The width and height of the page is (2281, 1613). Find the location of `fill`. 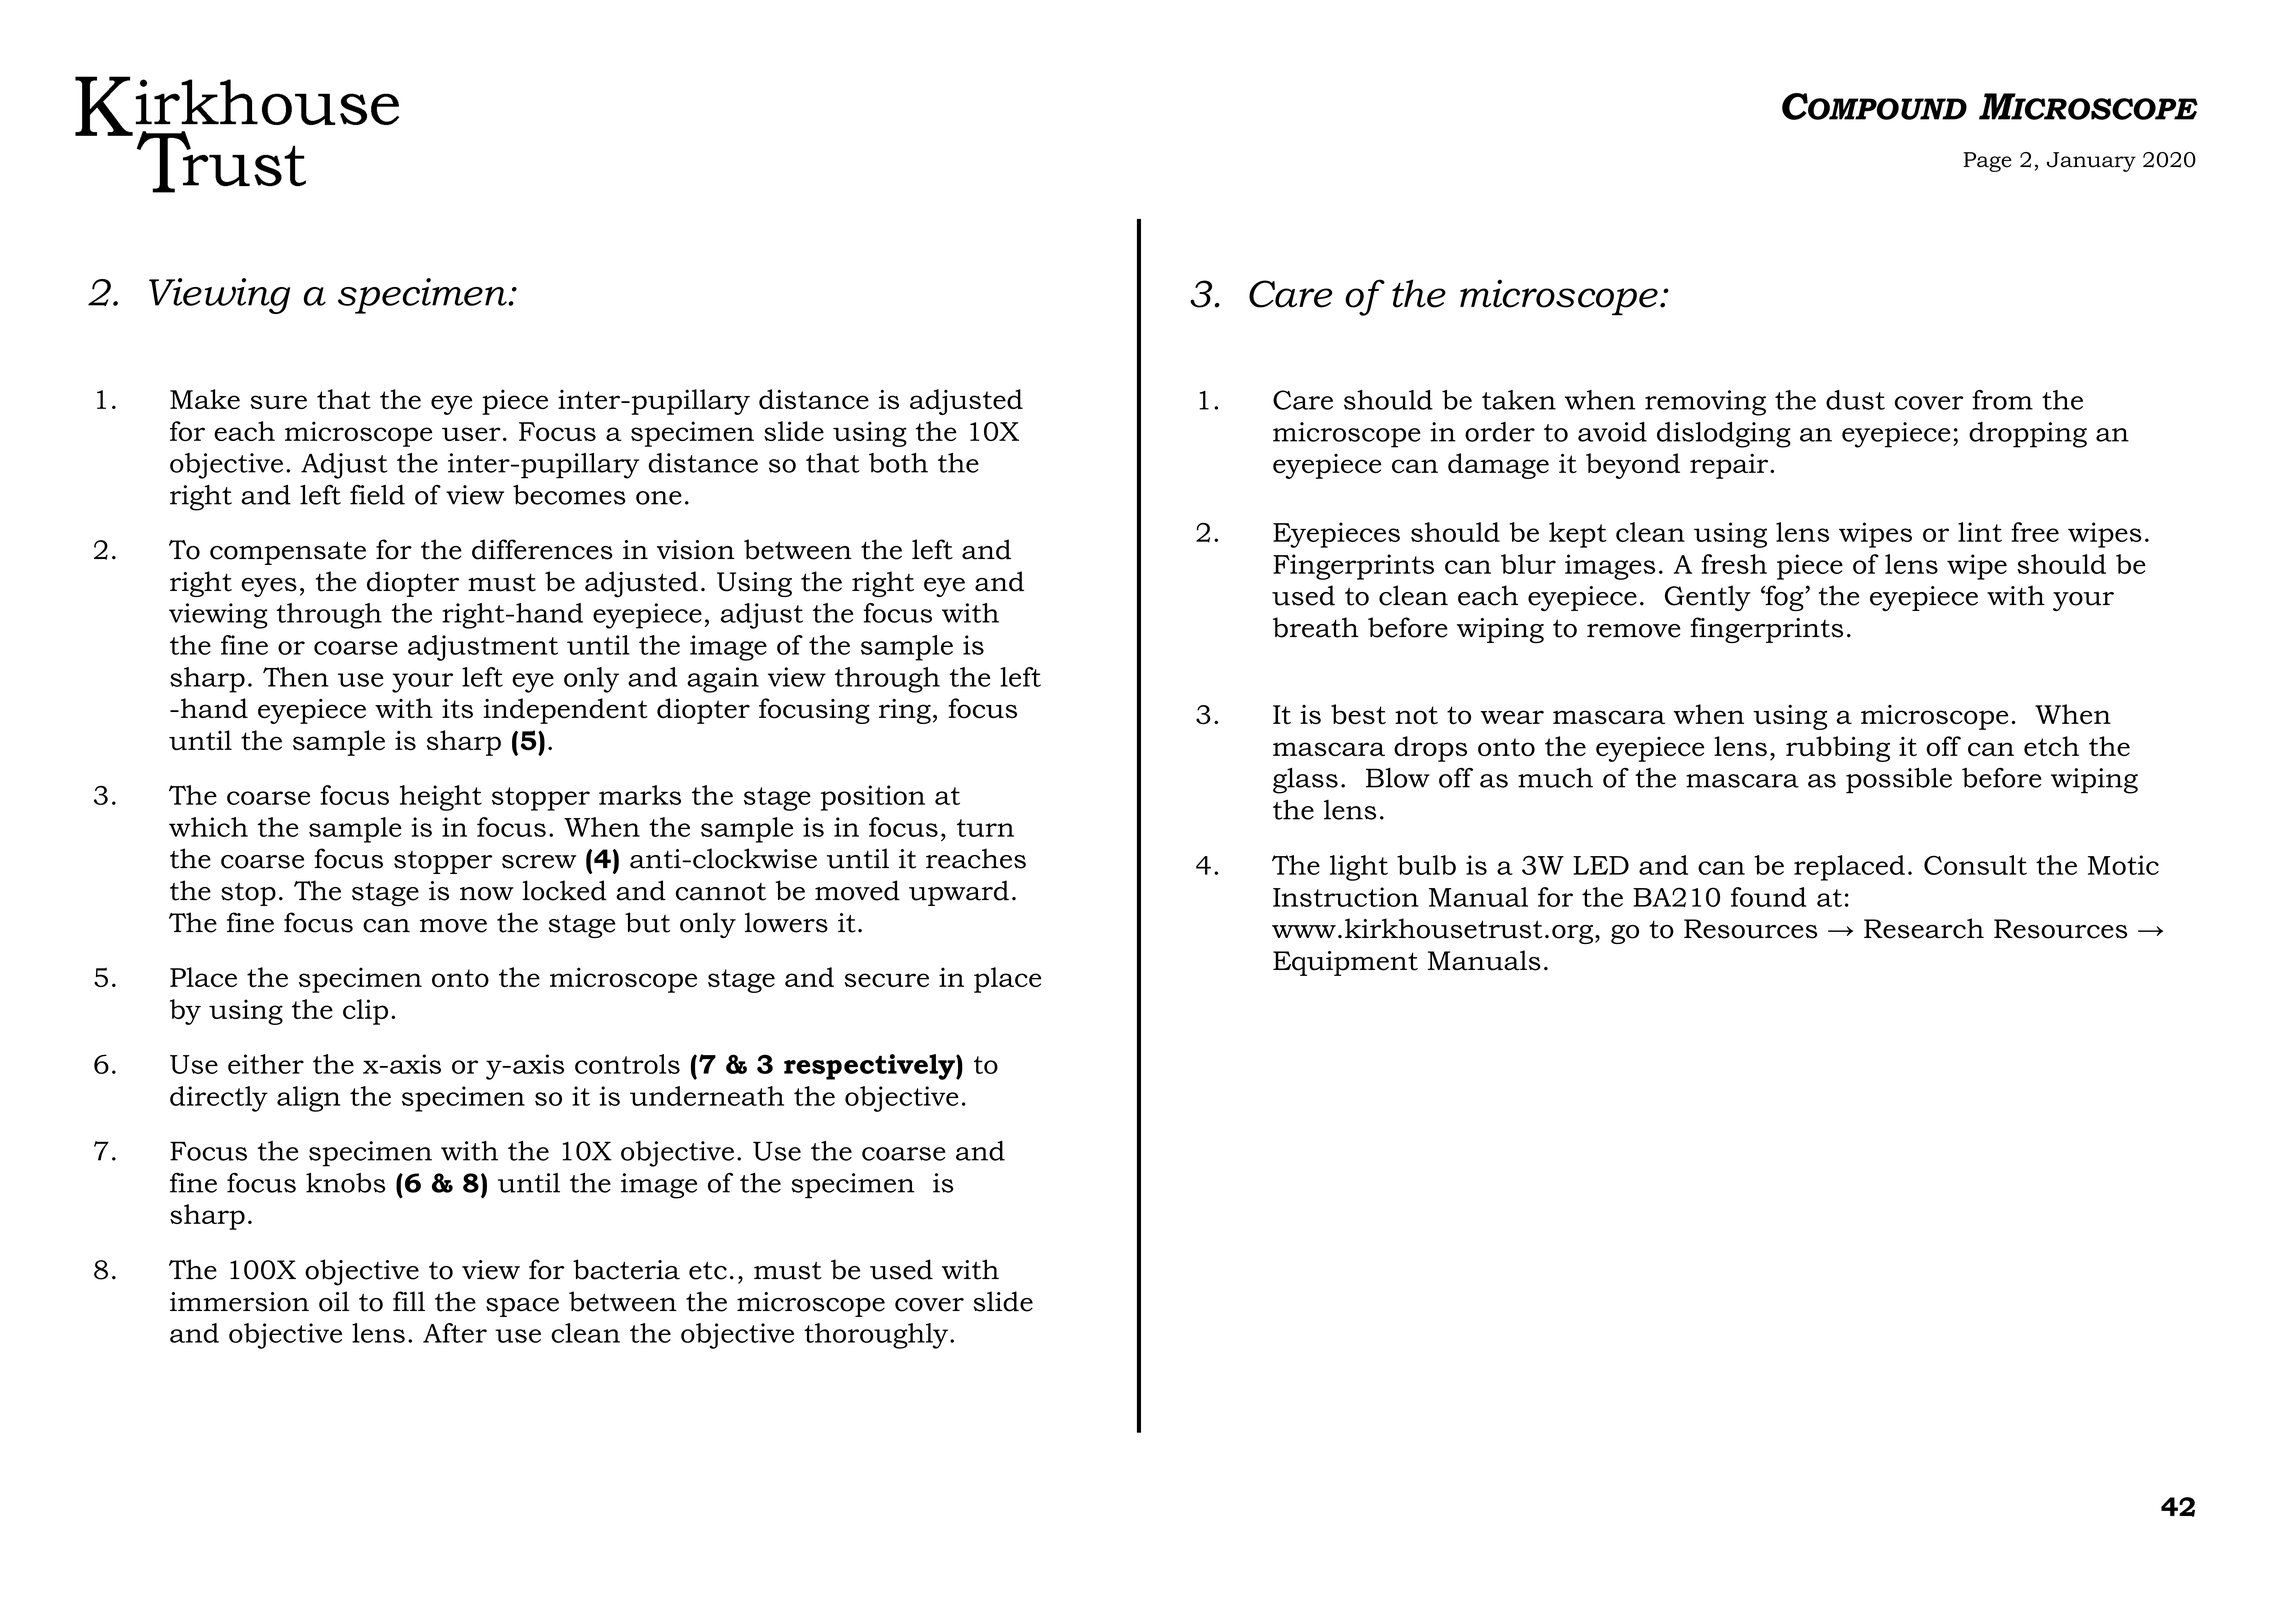

fill is located at coordinates (409, 1301).
